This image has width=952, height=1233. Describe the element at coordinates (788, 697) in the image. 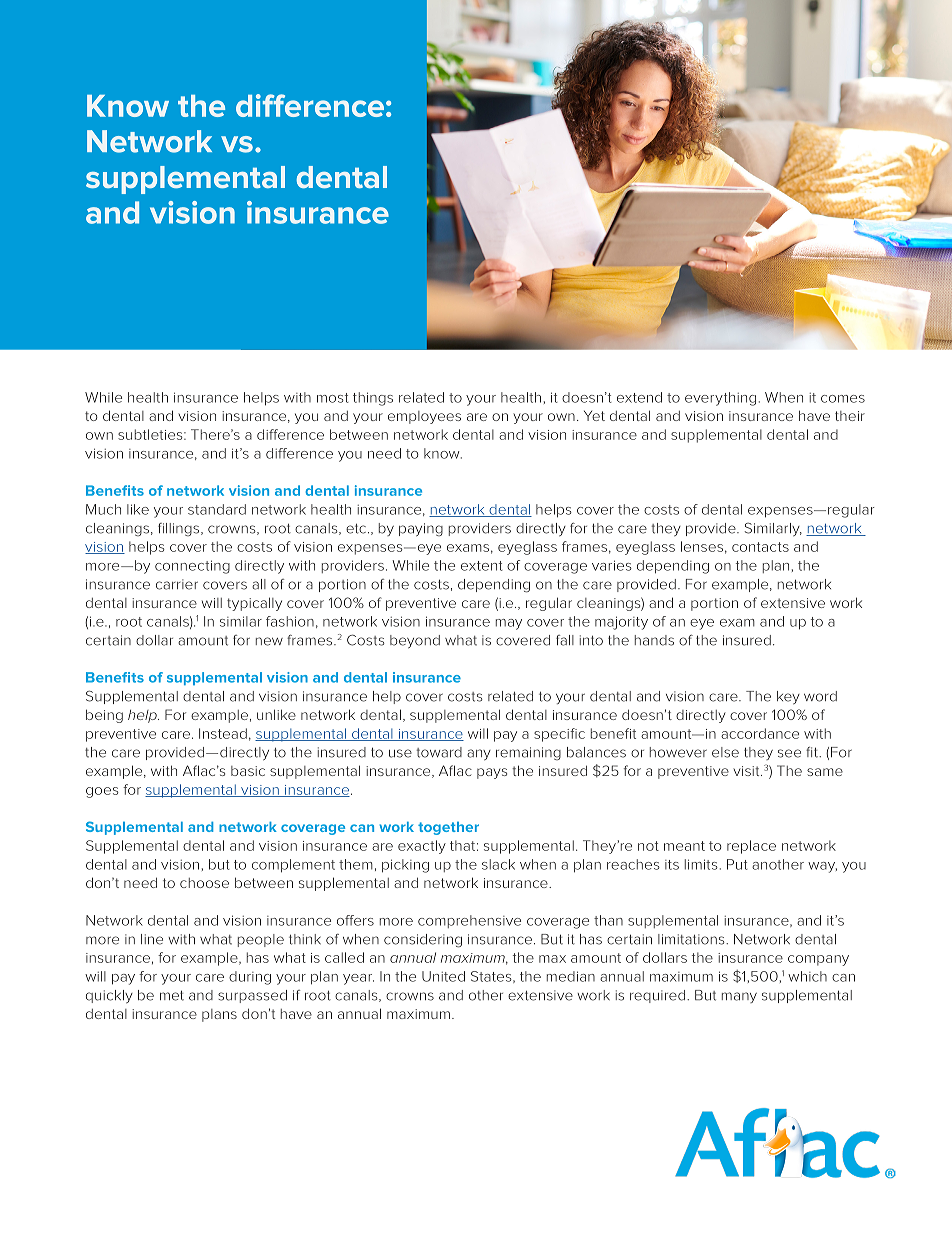

I see `key` at that location.
